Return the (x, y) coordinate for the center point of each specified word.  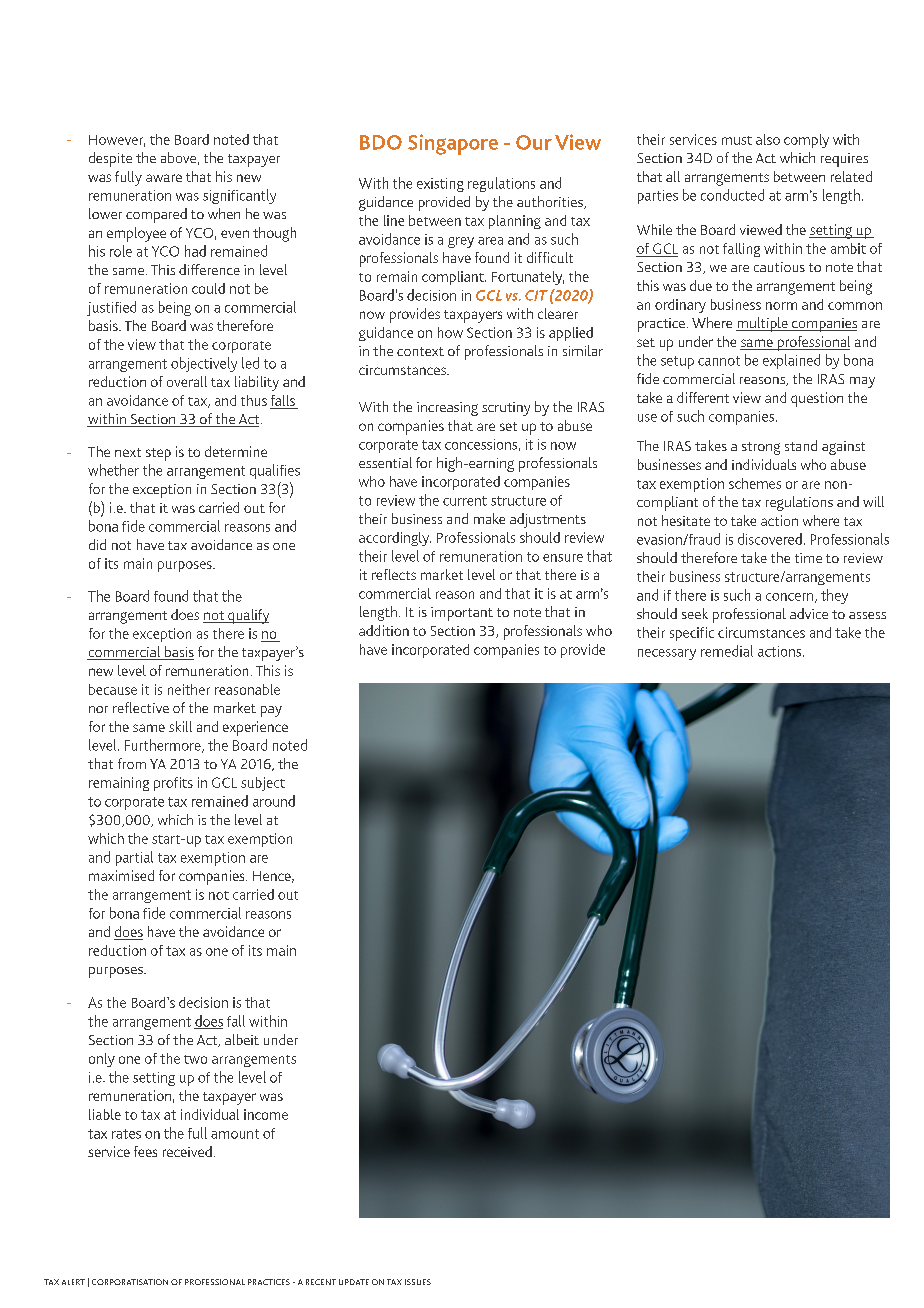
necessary (667, 654)
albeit (242, 1039)
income (266, 1114)
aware (164, 178)
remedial (727, 651)
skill (180, 726)
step (158, 454)
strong (761, 448)
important (462, 614)
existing (440, 185)
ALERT (73, 1282)
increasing (447, 409)
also (768, 139)
